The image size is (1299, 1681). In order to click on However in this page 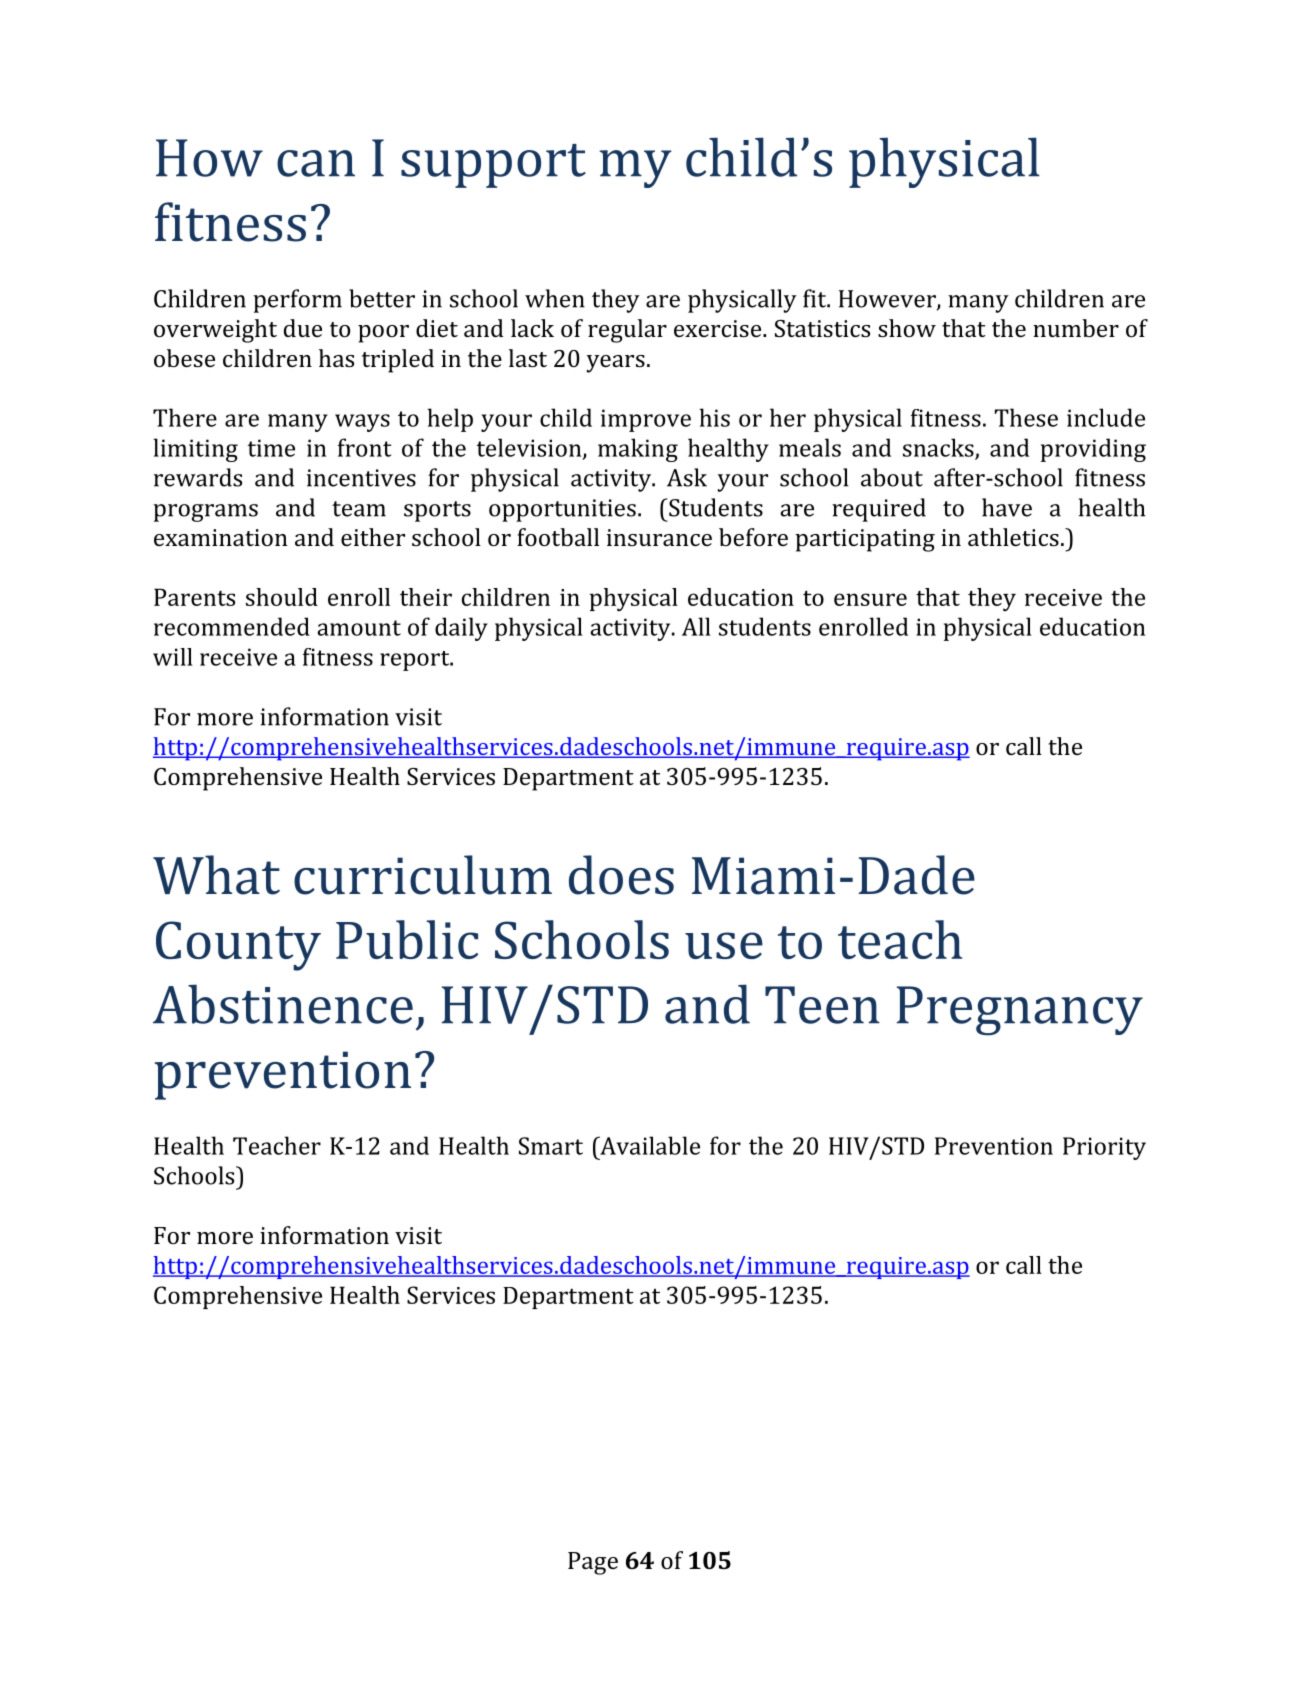, I will do `click(888, 300)`.
